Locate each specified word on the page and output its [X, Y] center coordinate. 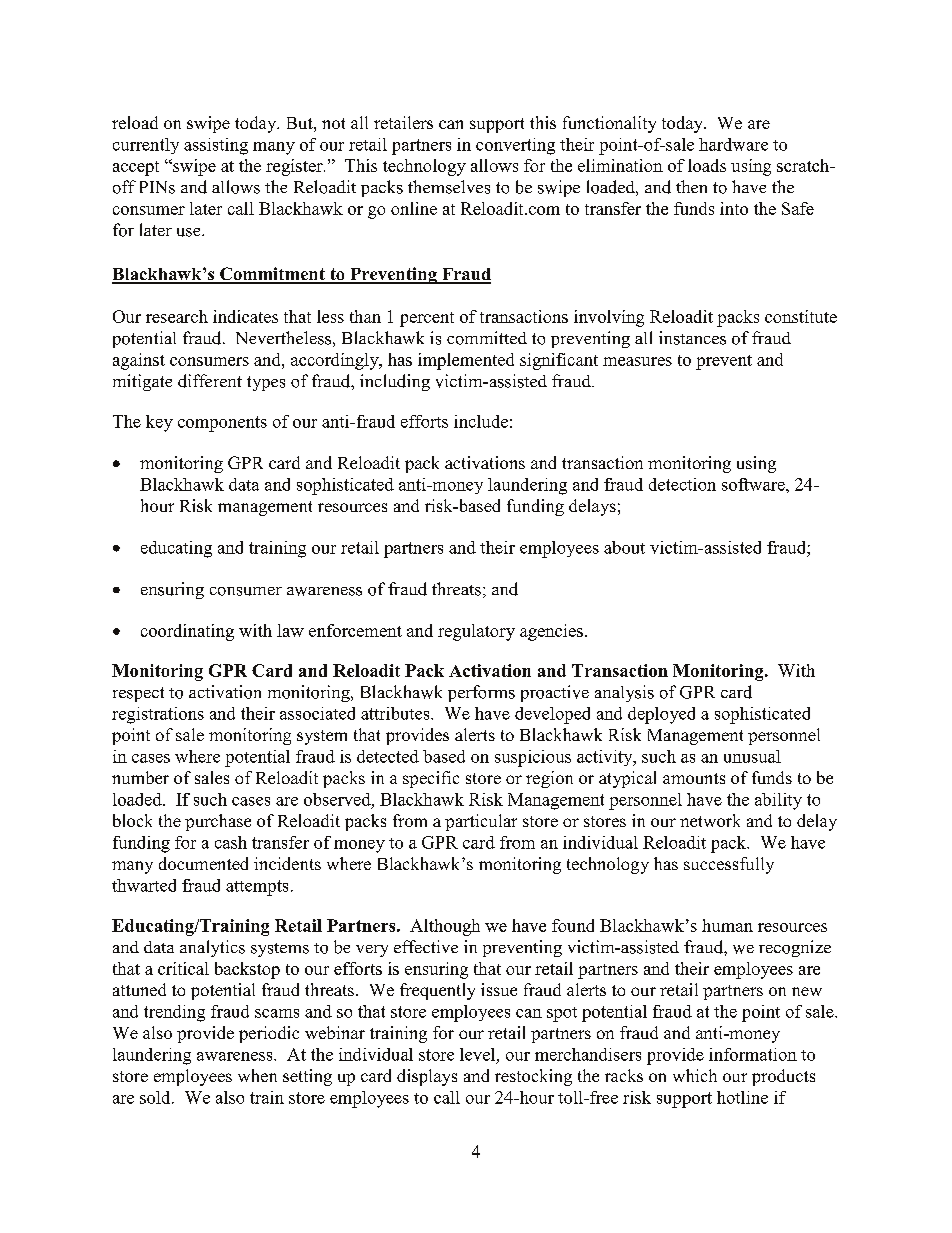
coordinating [187, 632]
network [710, 820]
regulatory [476, 632]
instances [692, 338]
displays [427, 1077]
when [257, 1075]
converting [515, 146]
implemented [466, 361]
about [624, 547]
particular [481, 822]
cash [231, 842]
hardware [733, 144]
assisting [216, 146]
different [210, 381]
